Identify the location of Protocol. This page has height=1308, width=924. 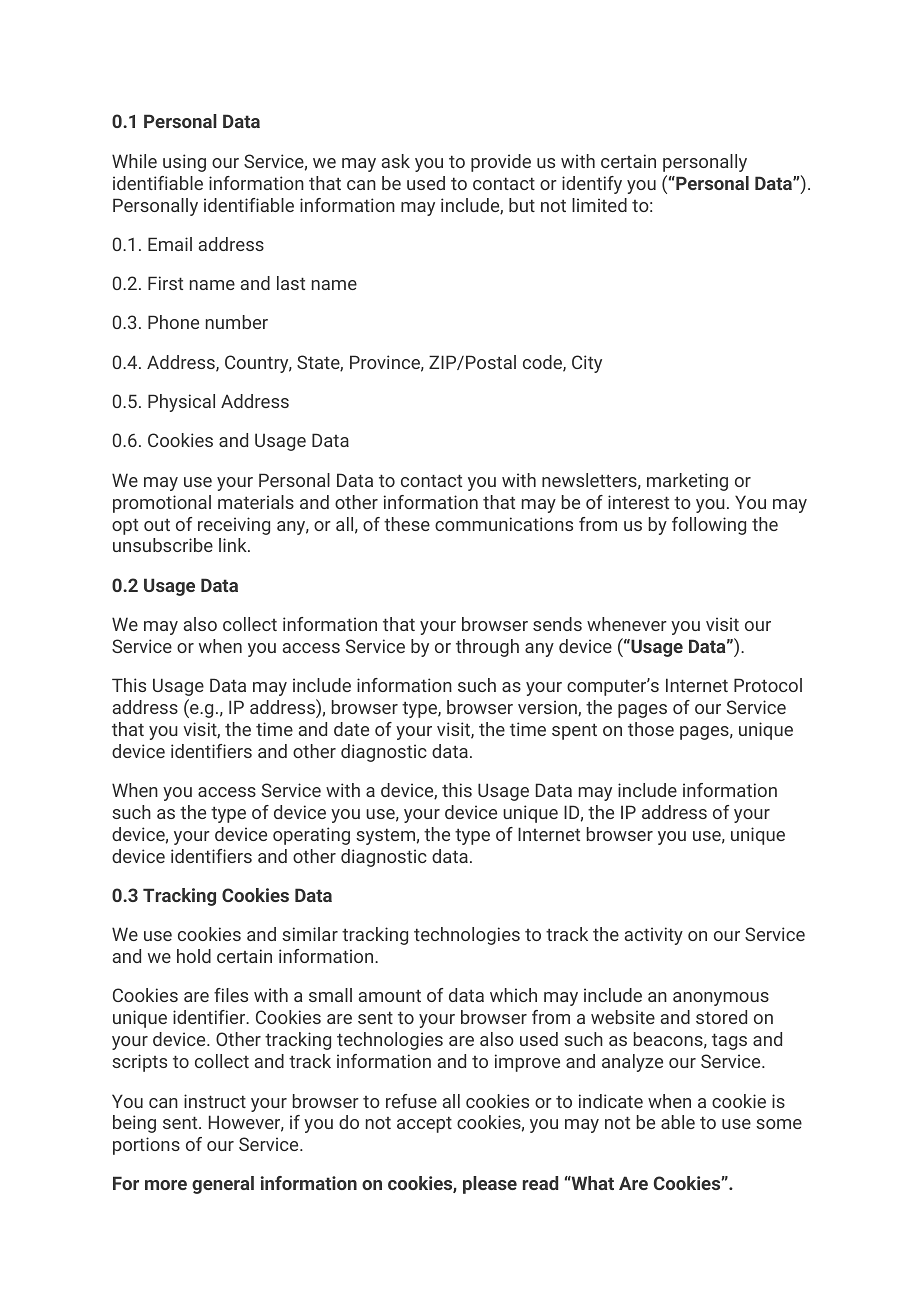
(768, 685).
